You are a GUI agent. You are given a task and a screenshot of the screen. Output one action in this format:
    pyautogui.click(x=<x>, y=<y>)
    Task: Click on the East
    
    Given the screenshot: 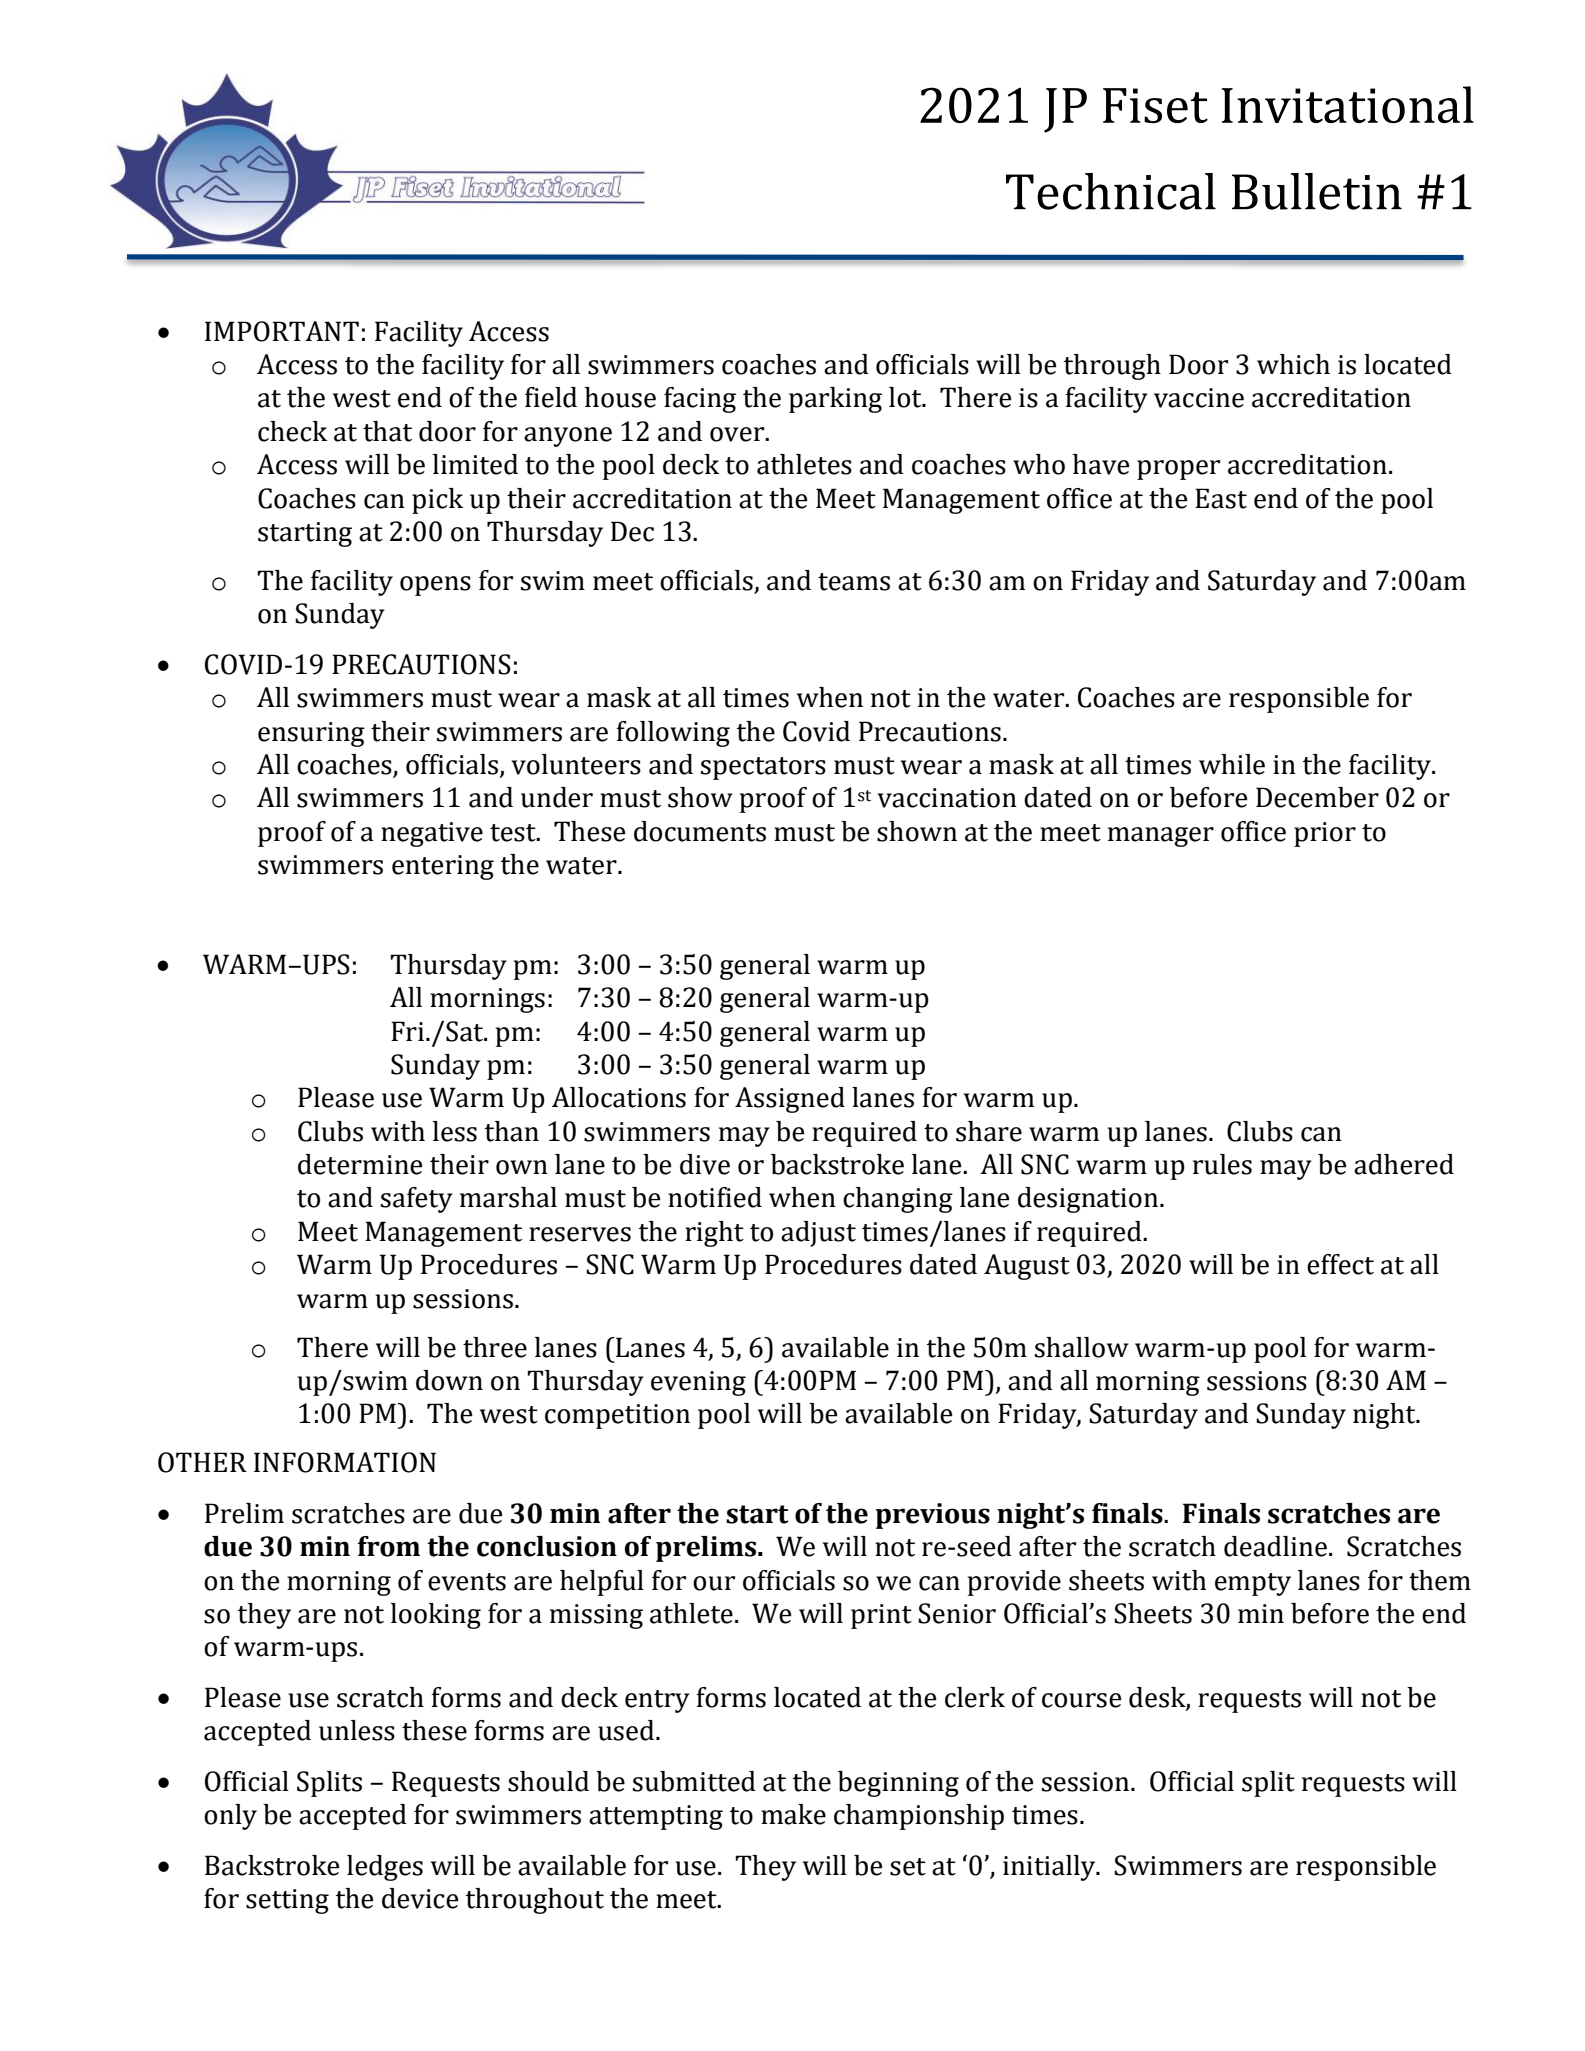 What is the action you would take?
    pyautogui.click(x=1221, y=498)
